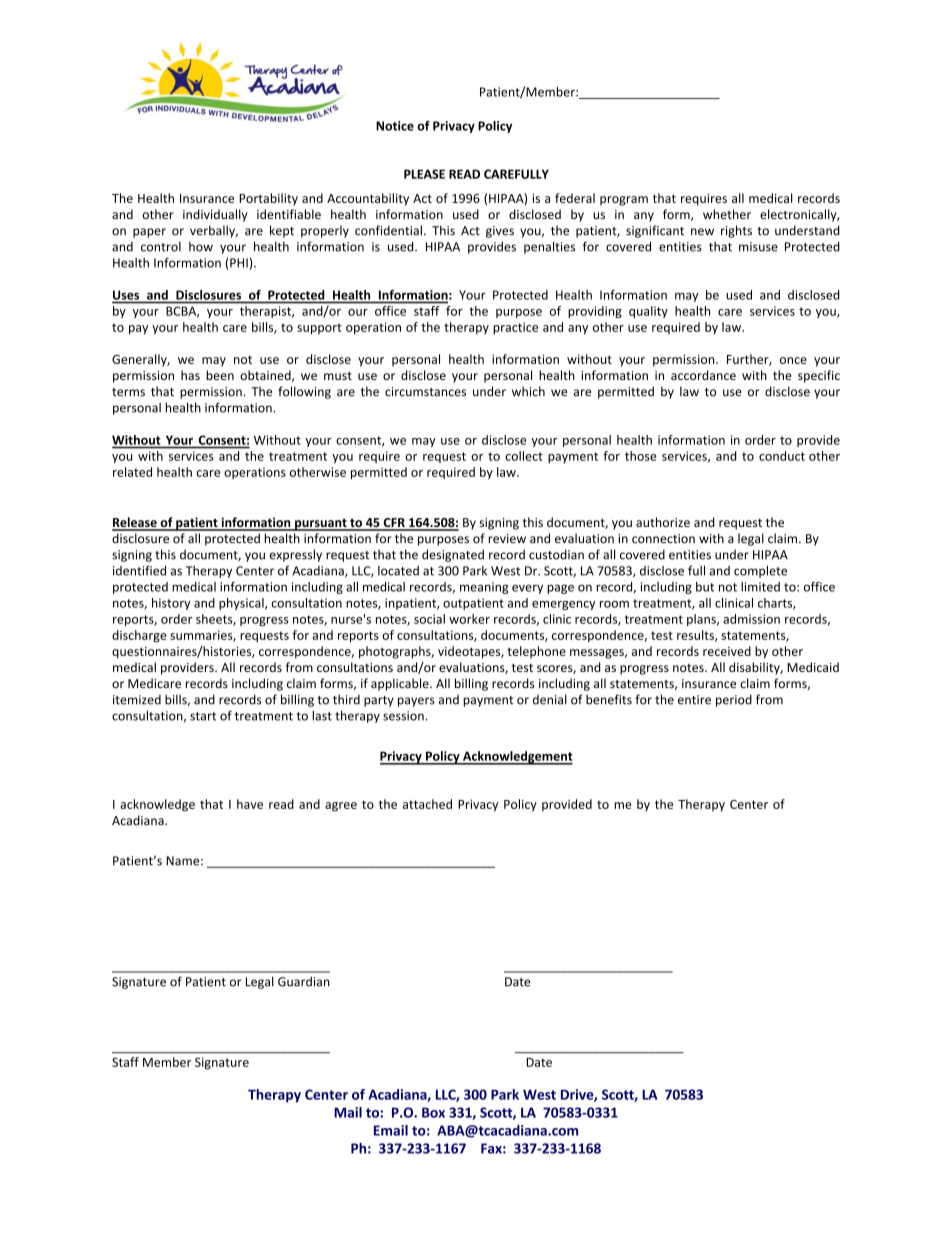 Image resolution: width=952 pixels, height=1233 pixels. What do you see at coordinates (727, 214) in the page?
I see `whether` at bounding box center [727, 214].
